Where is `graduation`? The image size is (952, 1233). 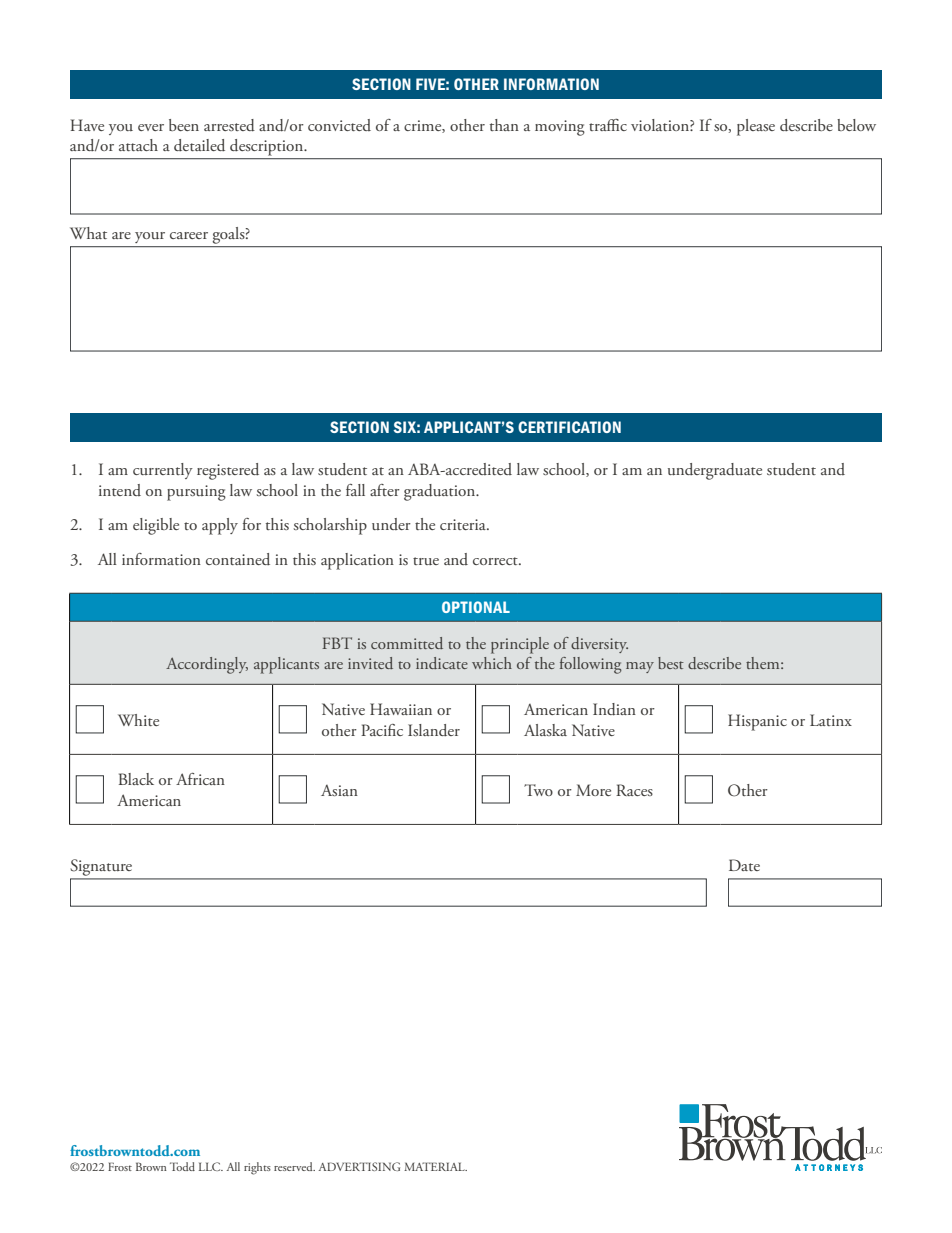 graduation is located at coordinates (441, 492).
